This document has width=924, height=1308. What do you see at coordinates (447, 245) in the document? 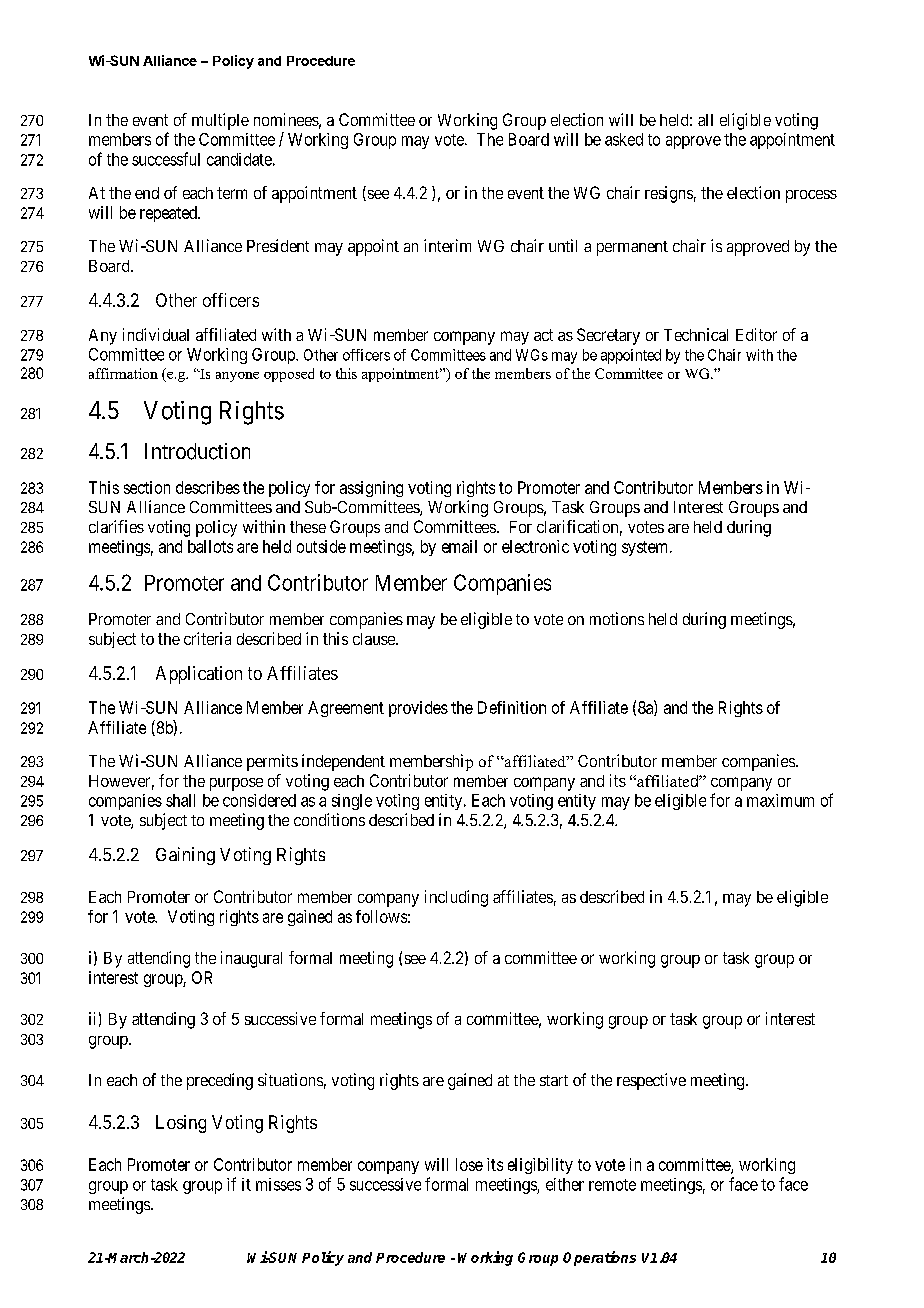
I see `interim` at bounding box center [447, 245].
